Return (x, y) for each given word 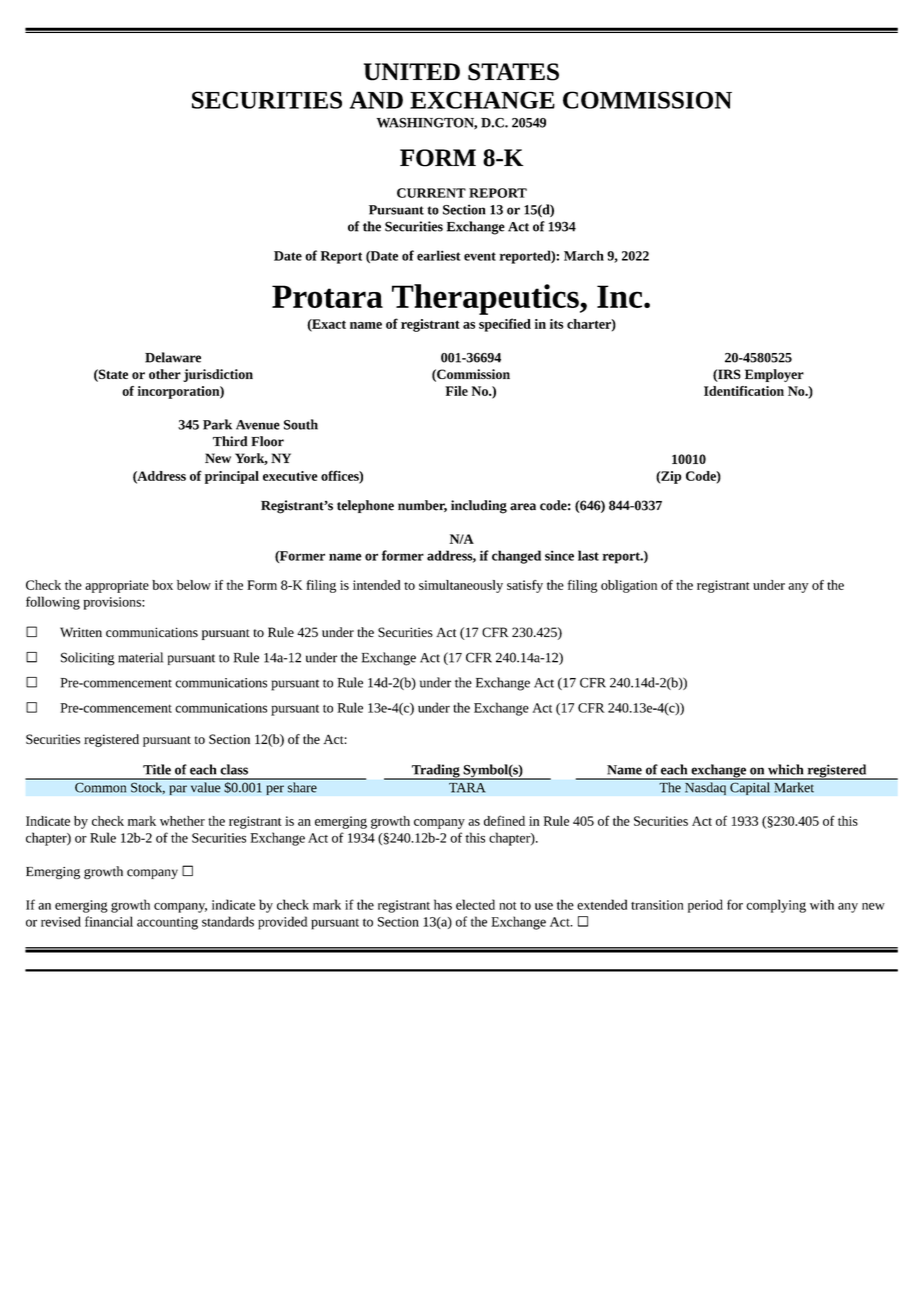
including (479, 507)
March (584, 255)
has (443, 904)
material (140, 657)
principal (232, 477)
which (786, 769)
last (588, 555)
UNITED (412, 72)
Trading (436, 772)
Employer (774, 375)
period (705, 906)
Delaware (173, 357)
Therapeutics (486, 299)
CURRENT (431, 193)
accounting (167, 923)
